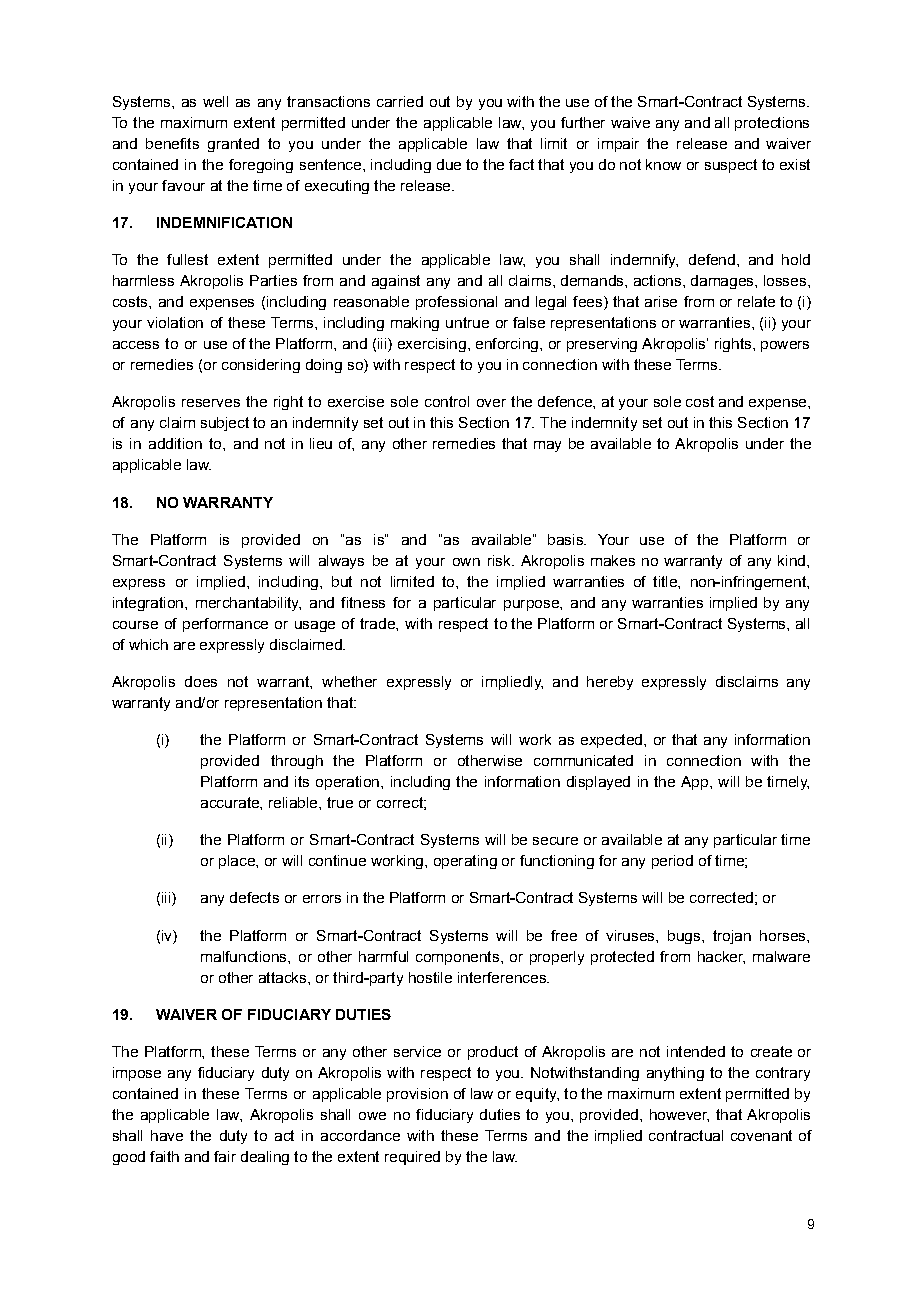 The width and height of the document is (924, 1307). I want to click on violation, so click(175, 322).
